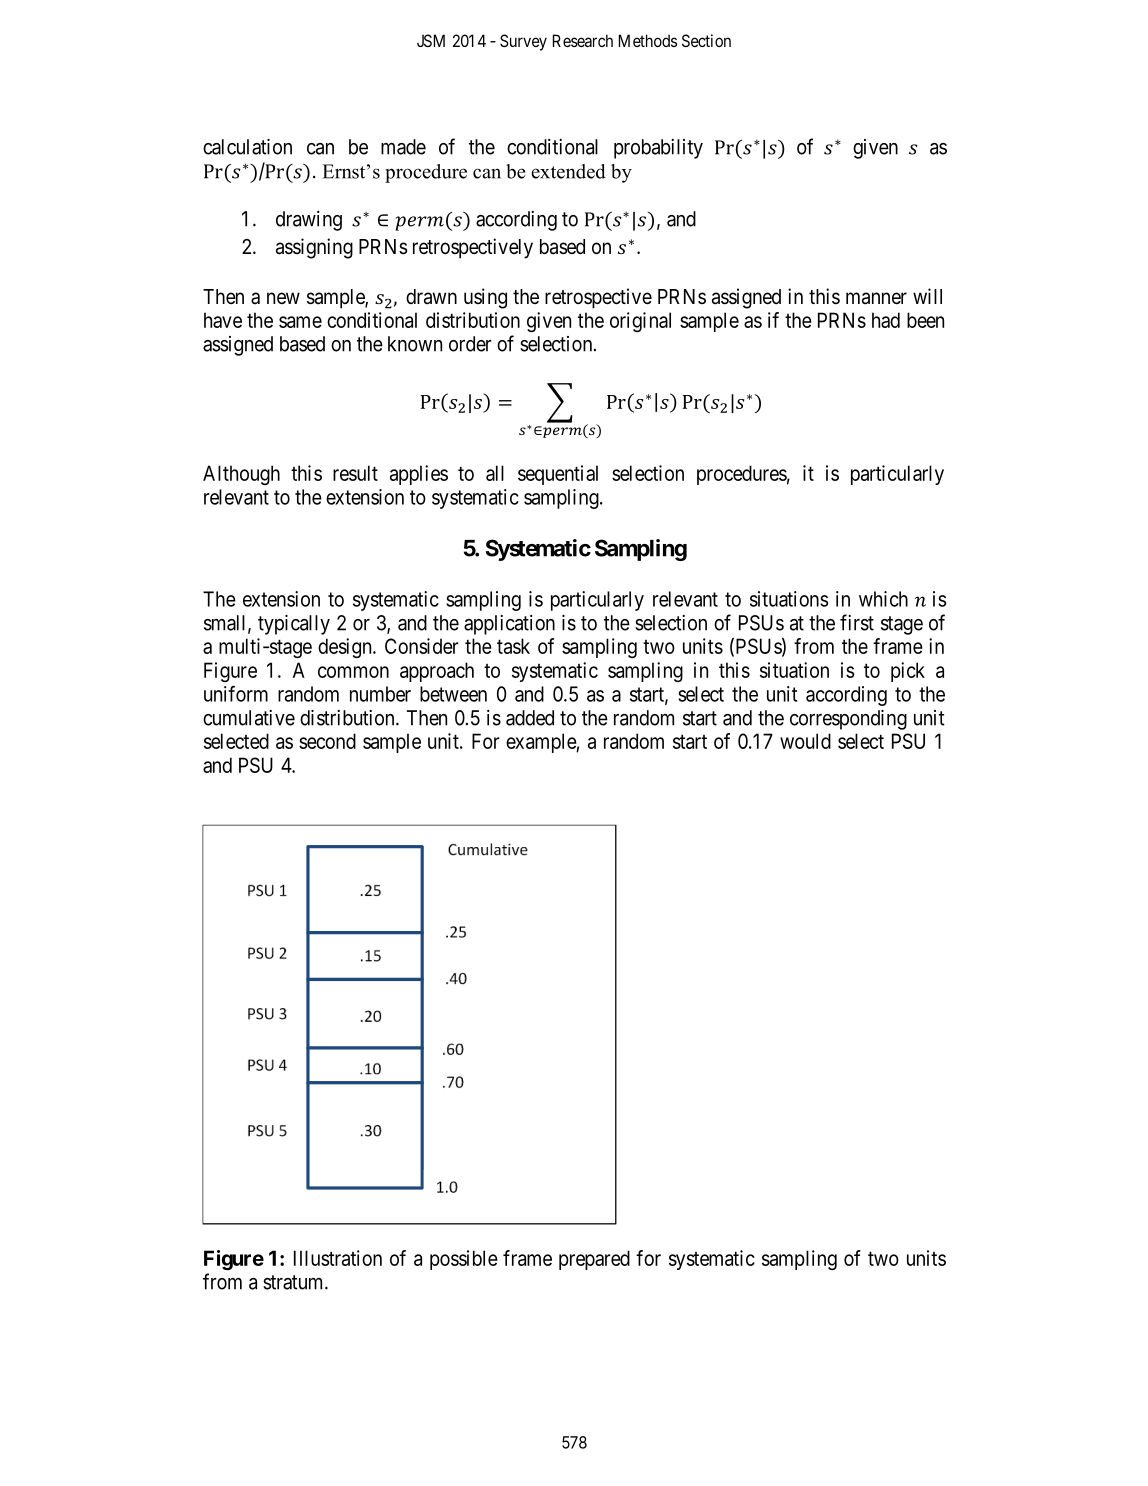 Image resolution: width=1148 pixels, height=1486 pixels. I want to click on second, so click(327, 741).
